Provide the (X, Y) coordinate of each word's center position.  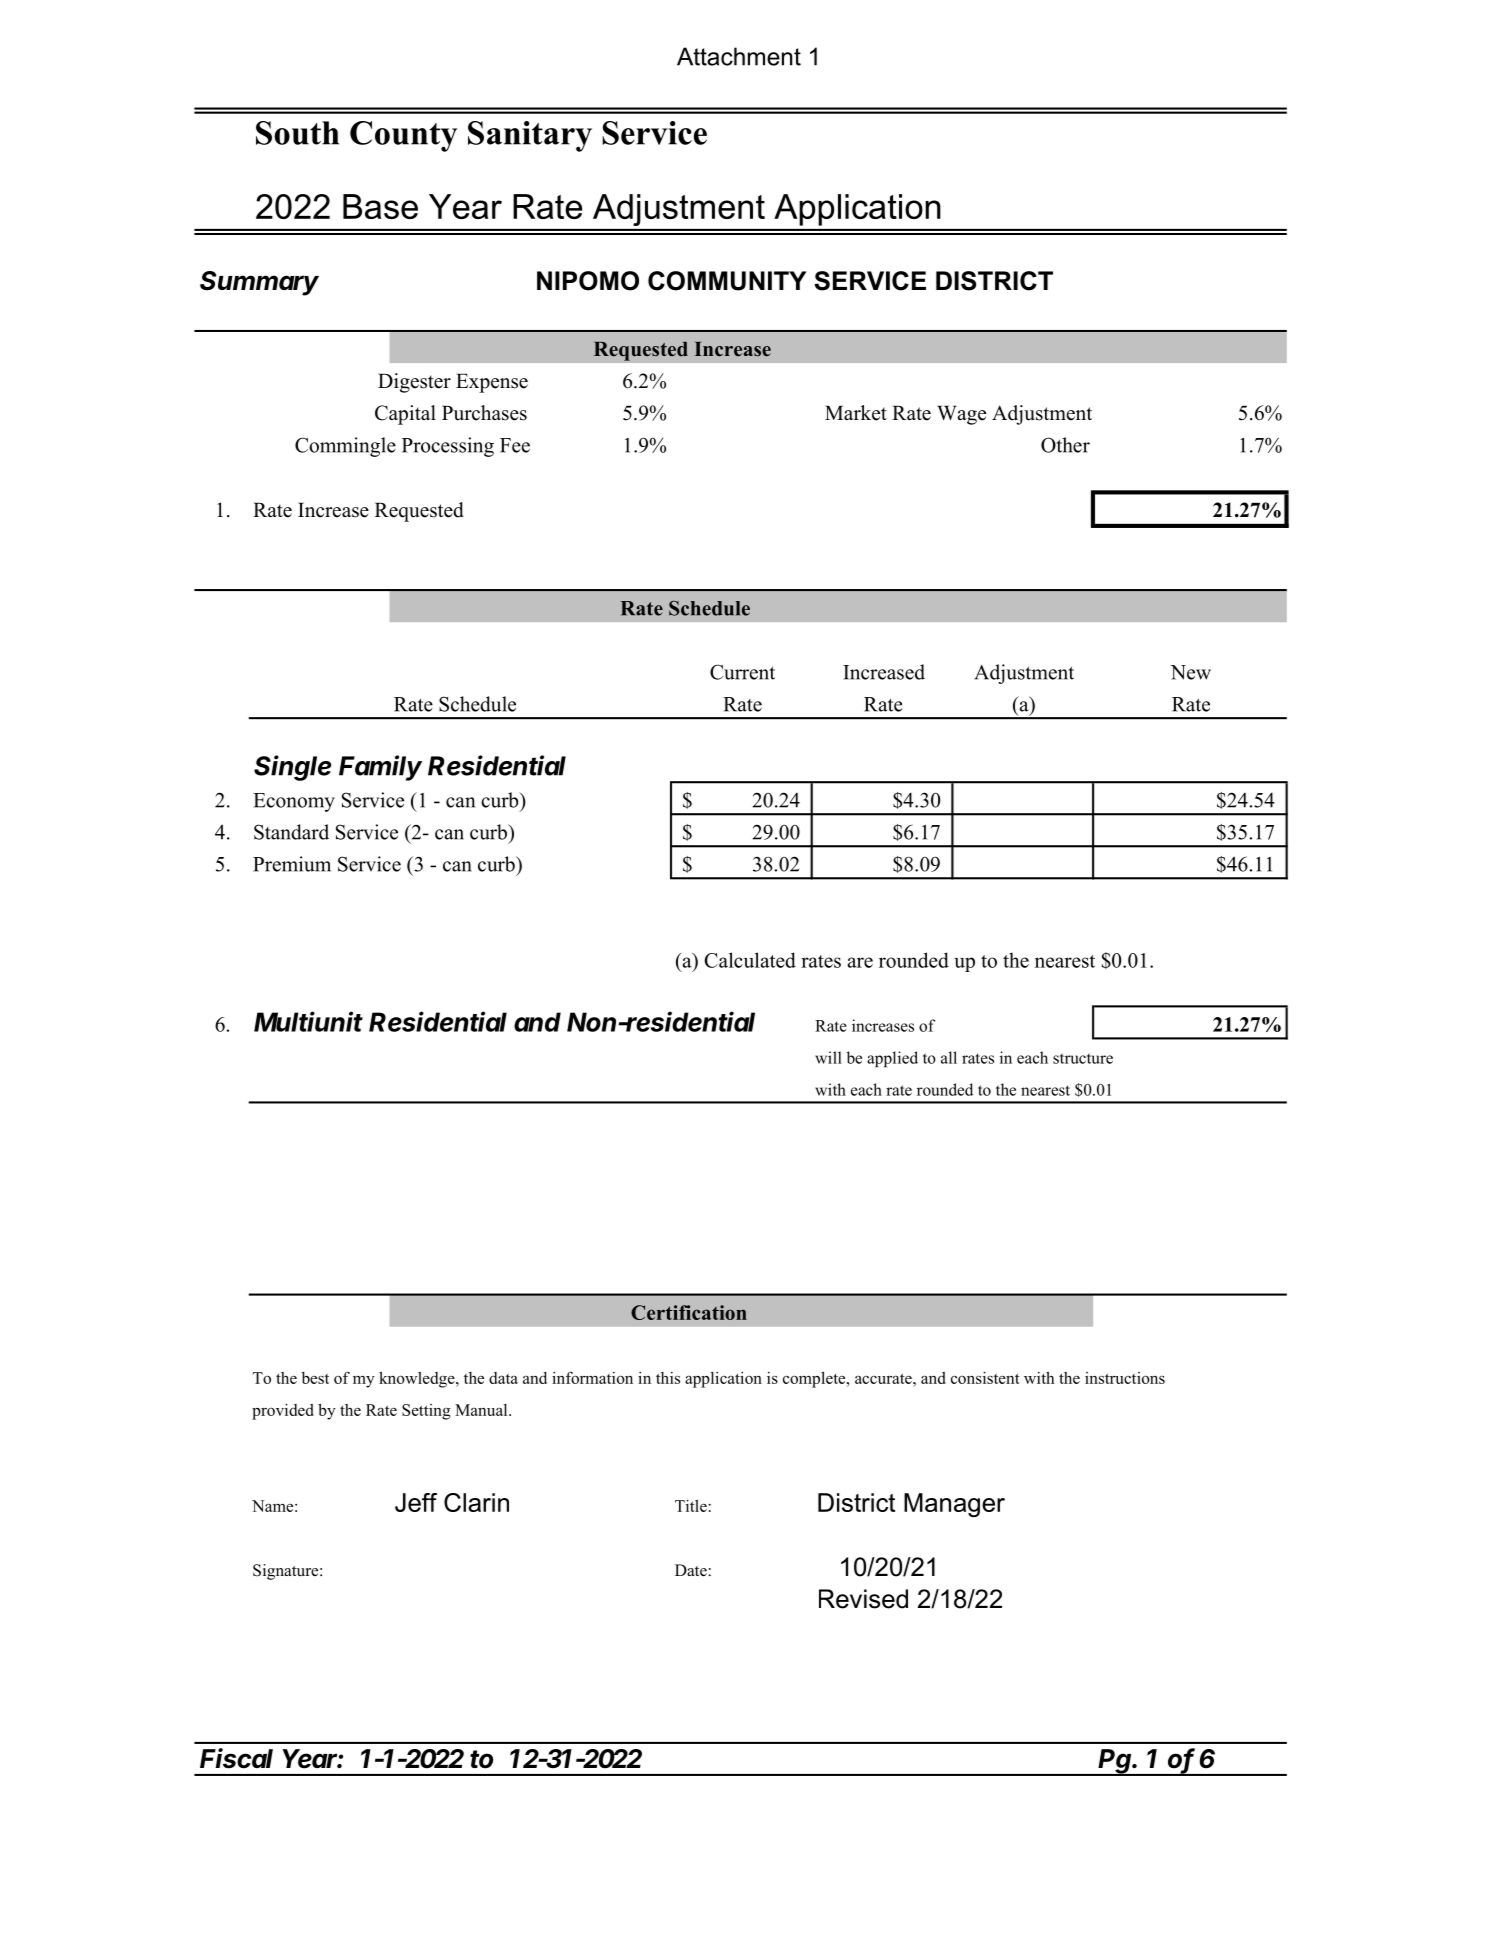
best (315, 1378)
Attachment (739, 56)
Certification (689, 1312)
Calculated (750, 960)
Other (1065, 445)
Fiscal (236, 1758)
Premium (292, 864)
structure (1083, 1058)
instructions (1125, 1378)
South (297, 133)
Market (856, 413)
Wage (961, 415)
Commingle (345, 447)
